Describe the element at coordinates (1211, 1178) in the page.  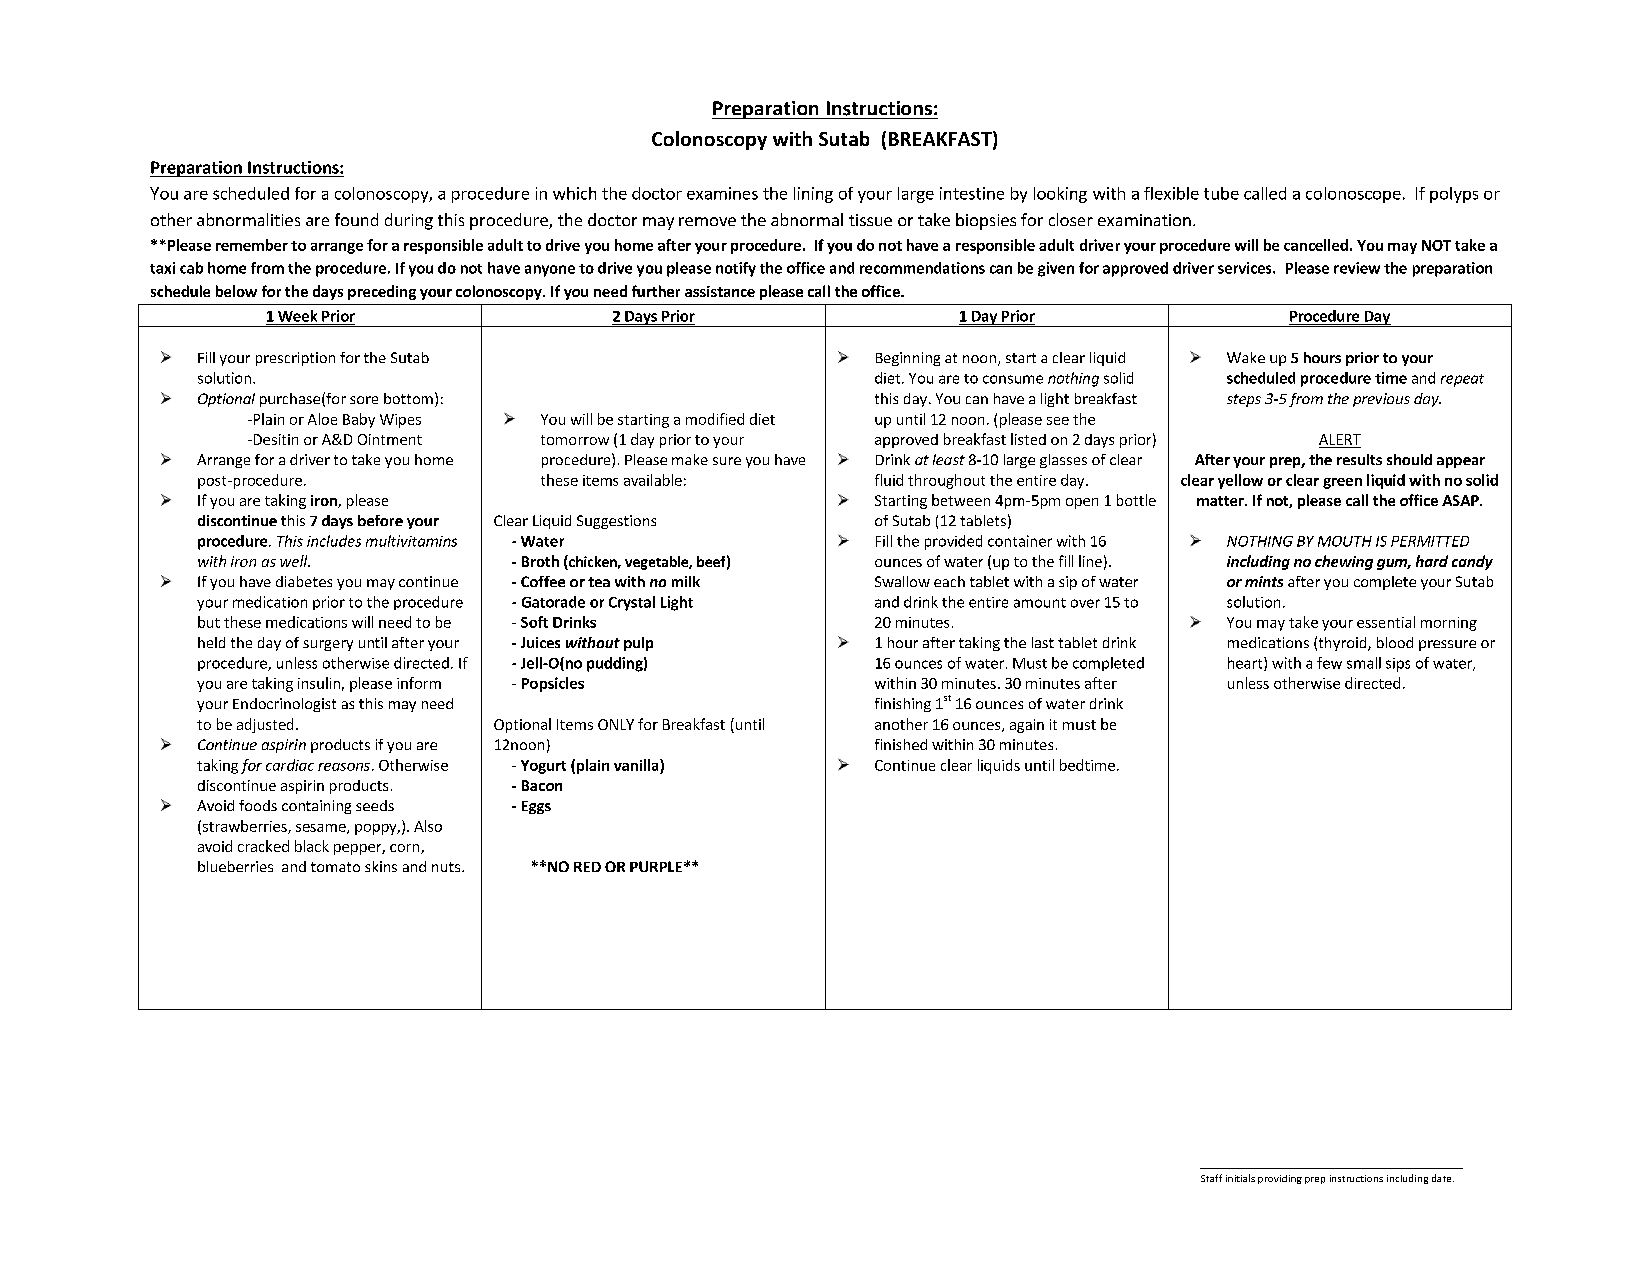
I see `Staff` at that location.
